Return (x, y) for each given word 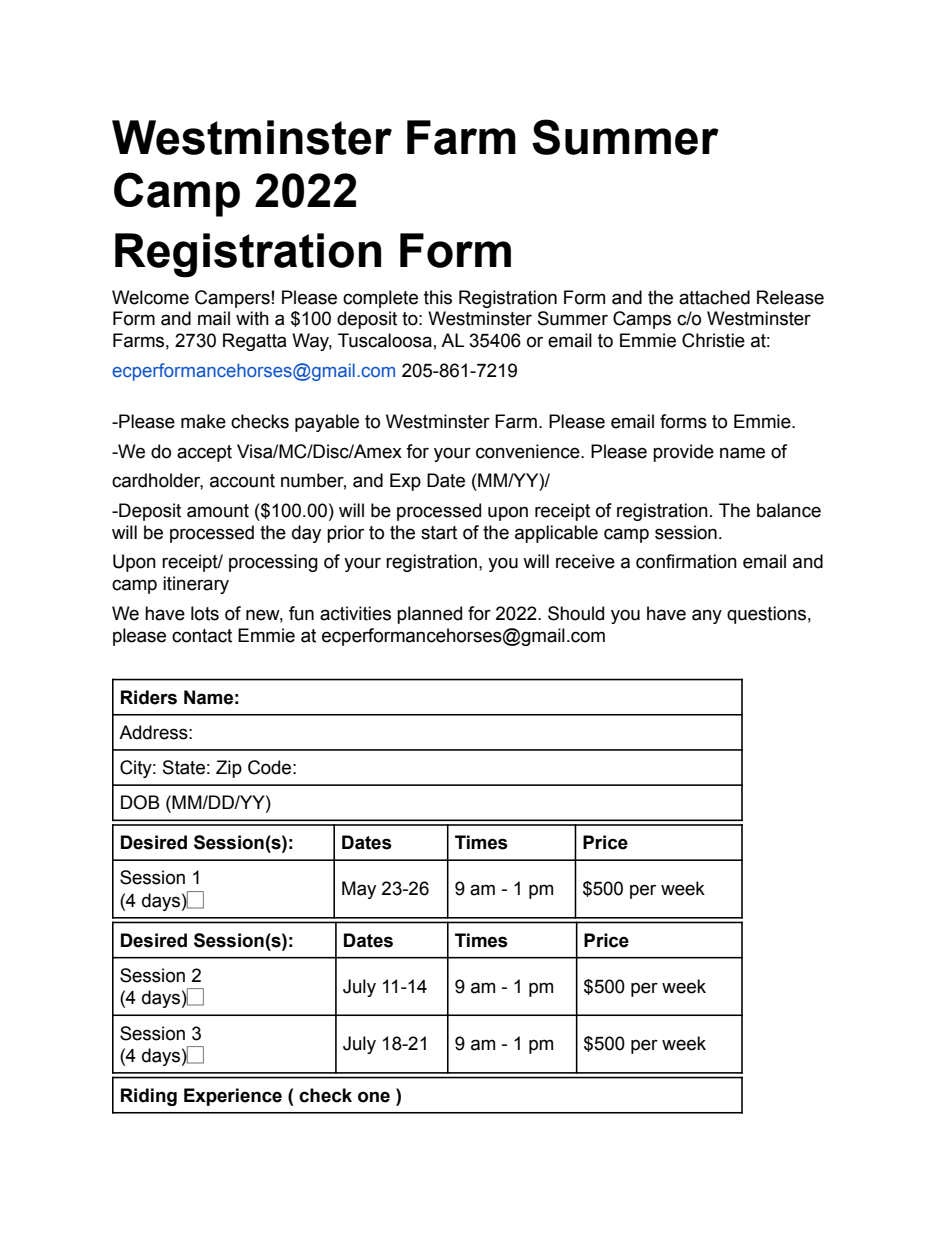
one (374, 1097)
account (242, 481)
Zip (229, 769)
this (438, 297)
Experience (233, 1097)
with (252, 318)
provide (683, 453)
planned (429, 615)
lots (205, 613)
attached (714, 297)
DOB (140, 802)
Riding (149, 1097)
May (359, 890)
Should (576, 613)
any (707, 616)
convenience (529, 451)
